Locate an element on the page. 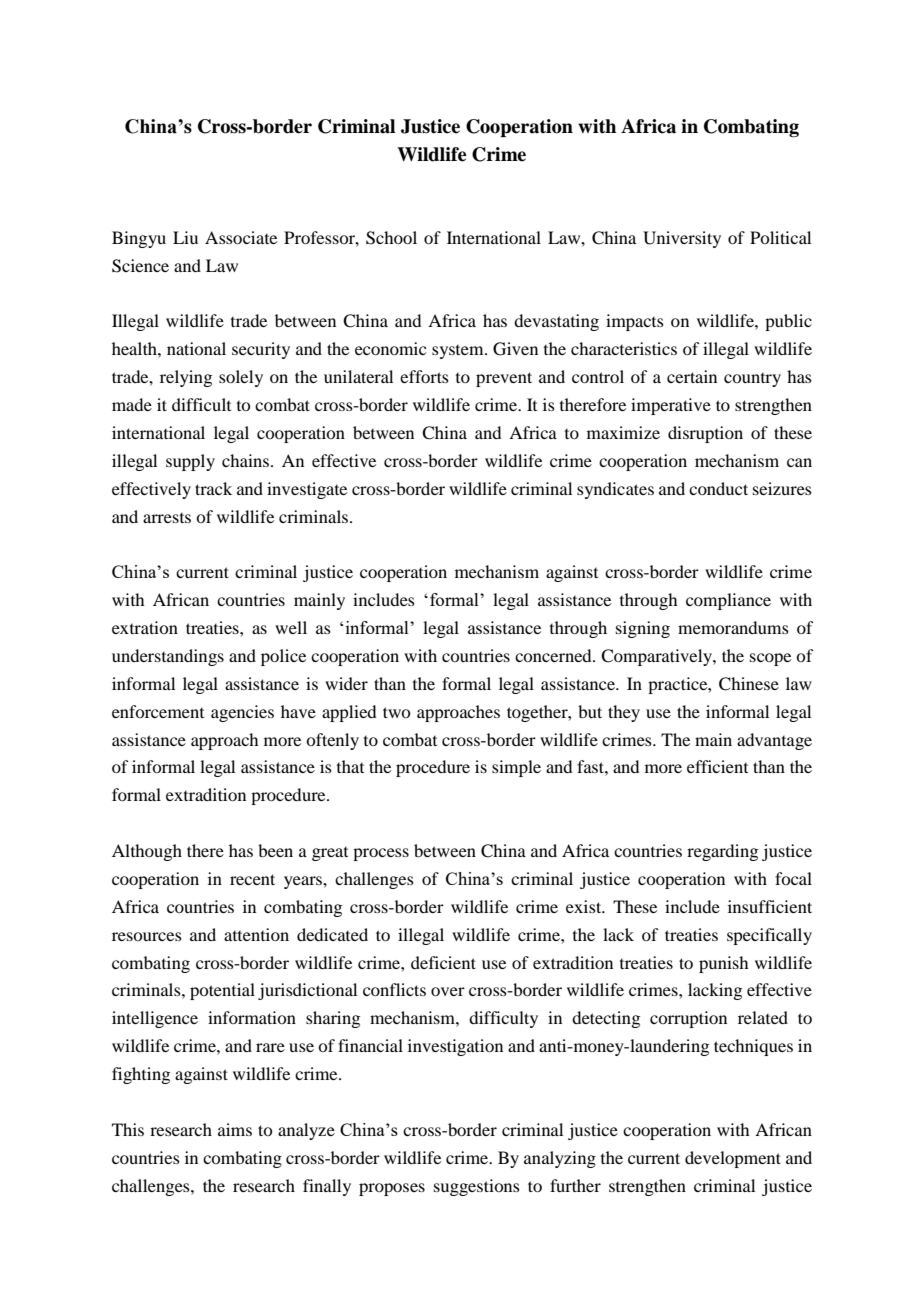 The width and height of the document is (924, 1308). process is located at coordinates (381, 854).
